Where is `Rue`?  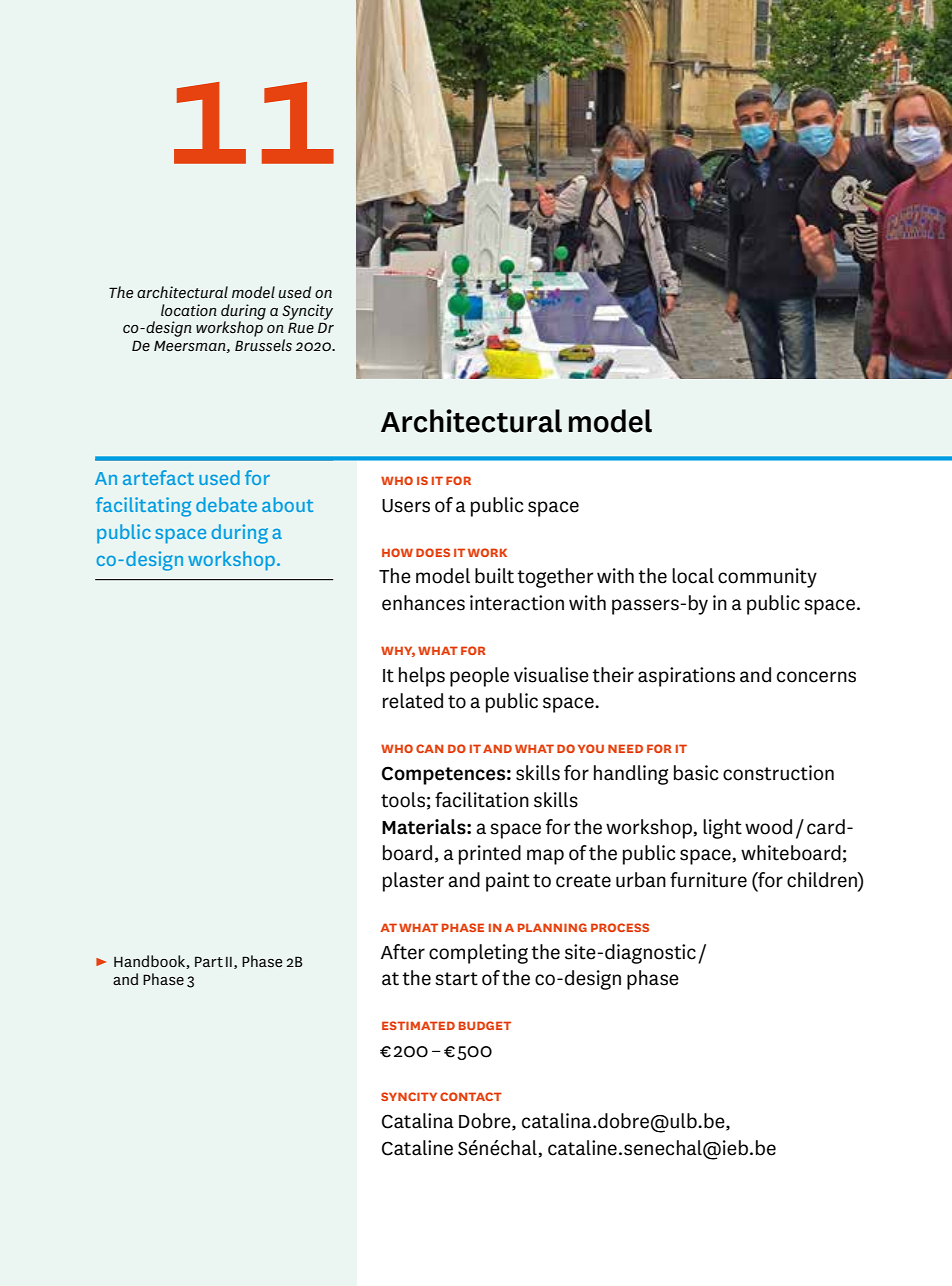
Rue is located at coordinates (301, 327).
